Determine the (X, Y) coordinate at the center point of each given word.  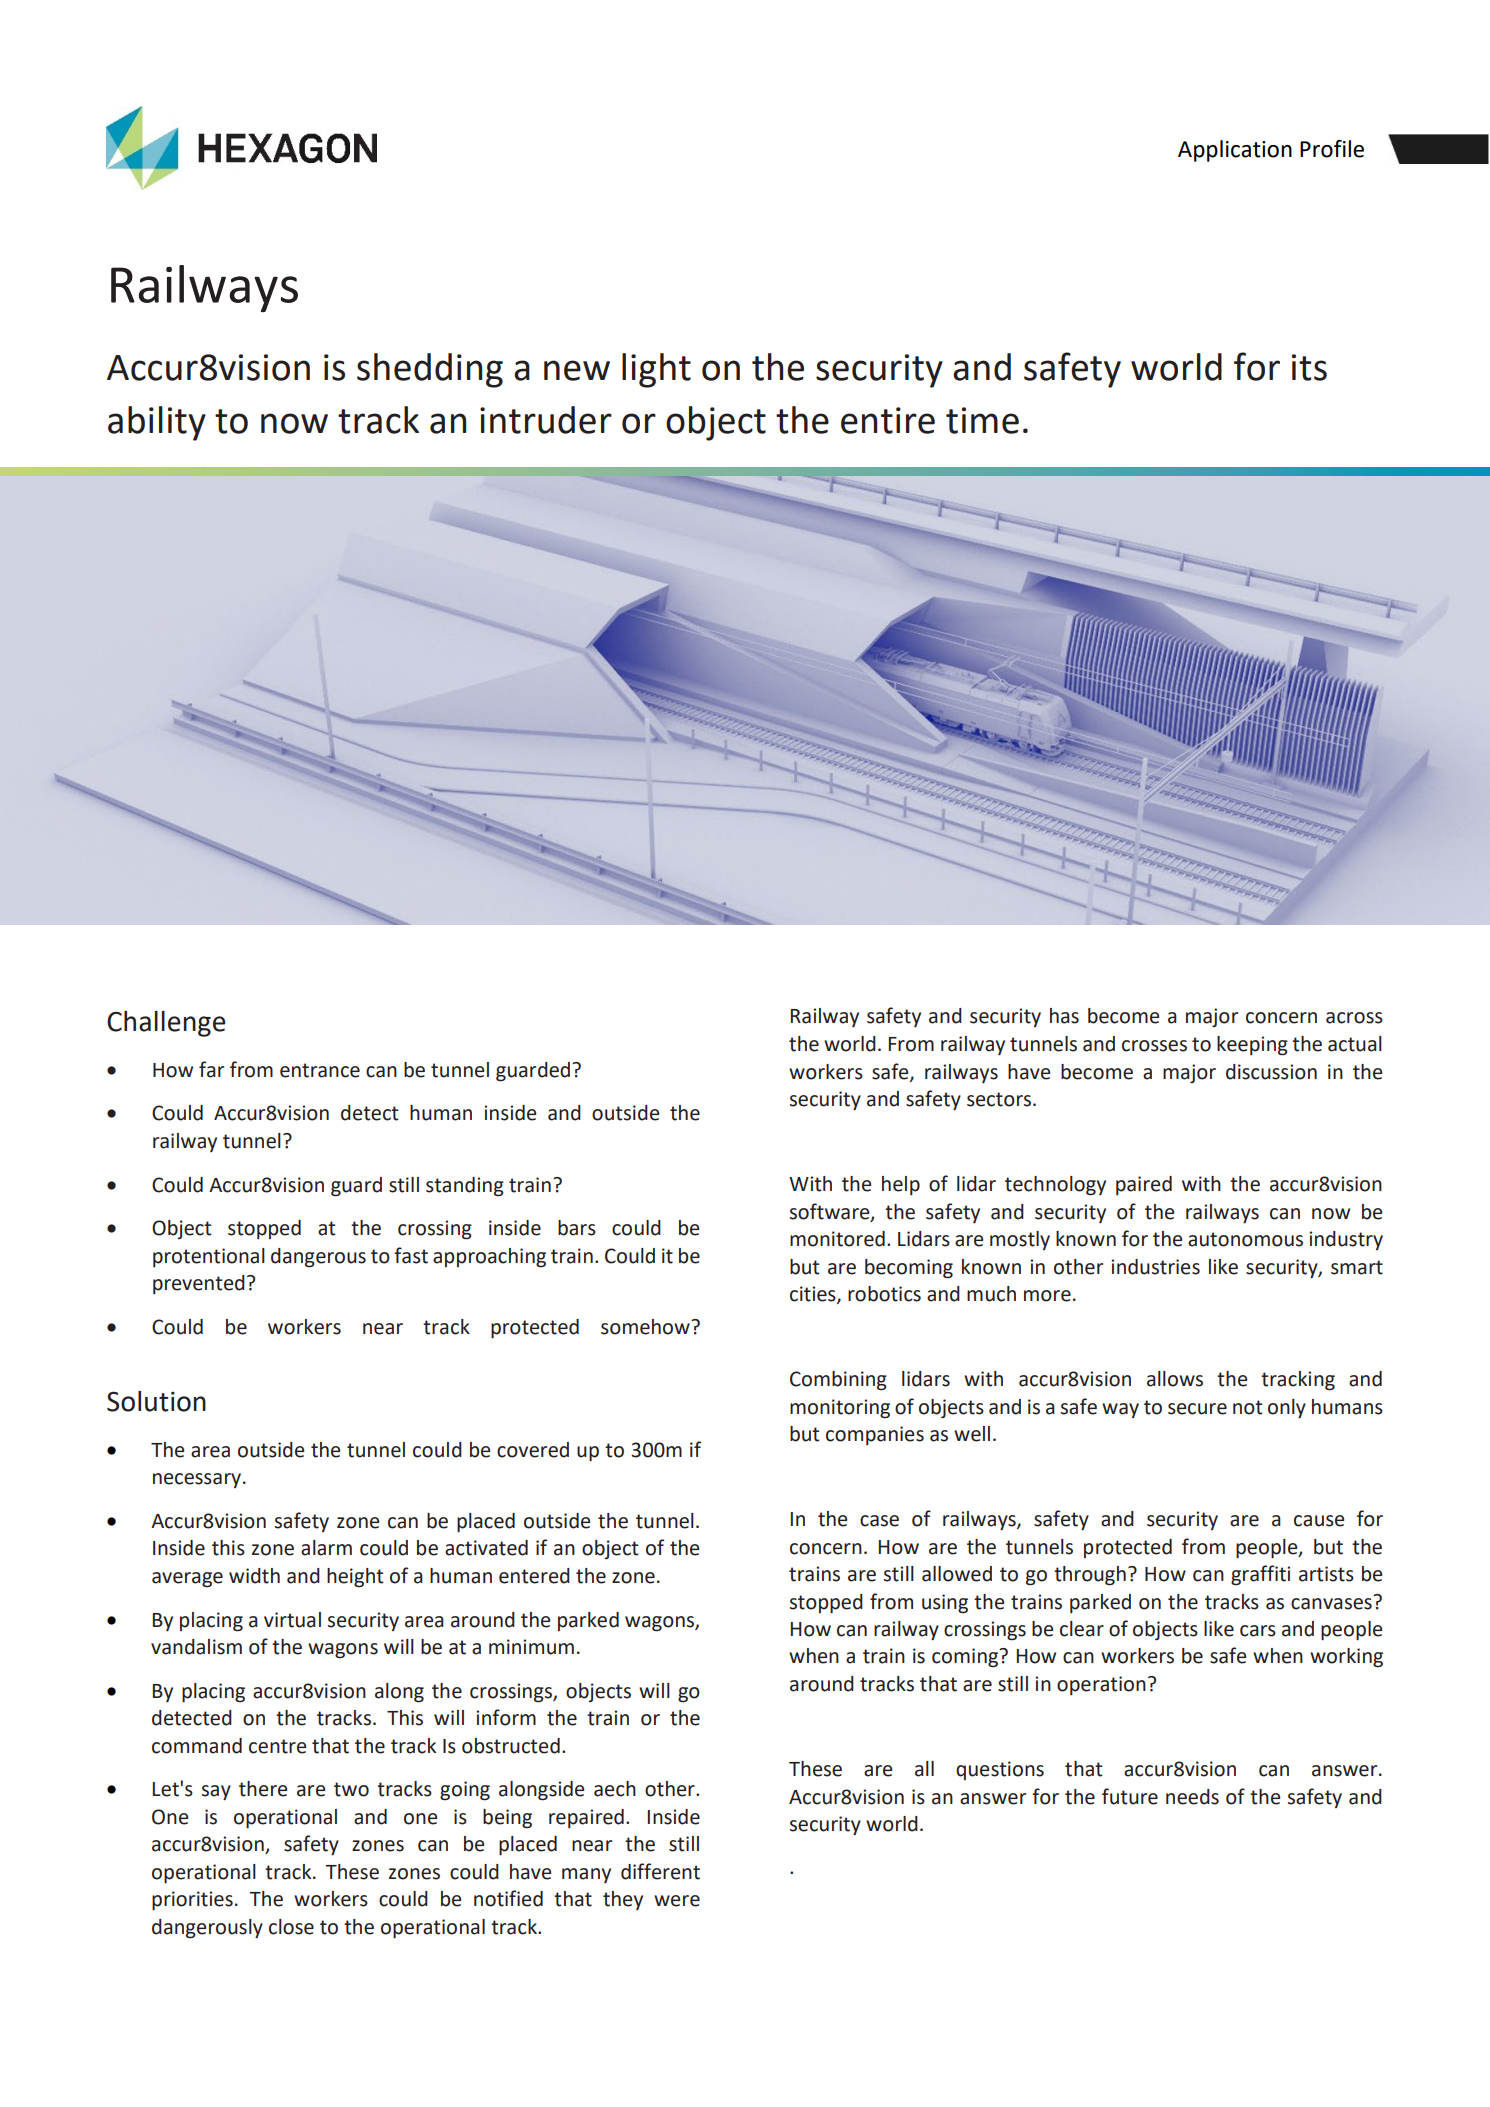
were (677, 1901)
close (291, 1927)
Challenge (166, 1024)
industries (1155, 1267)
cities (814, 1295)
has (1064, 1016)
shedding (430, 370)
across (1354, 1018)
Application (1235, 151)
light (656, 370)
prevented (199, 1284)
